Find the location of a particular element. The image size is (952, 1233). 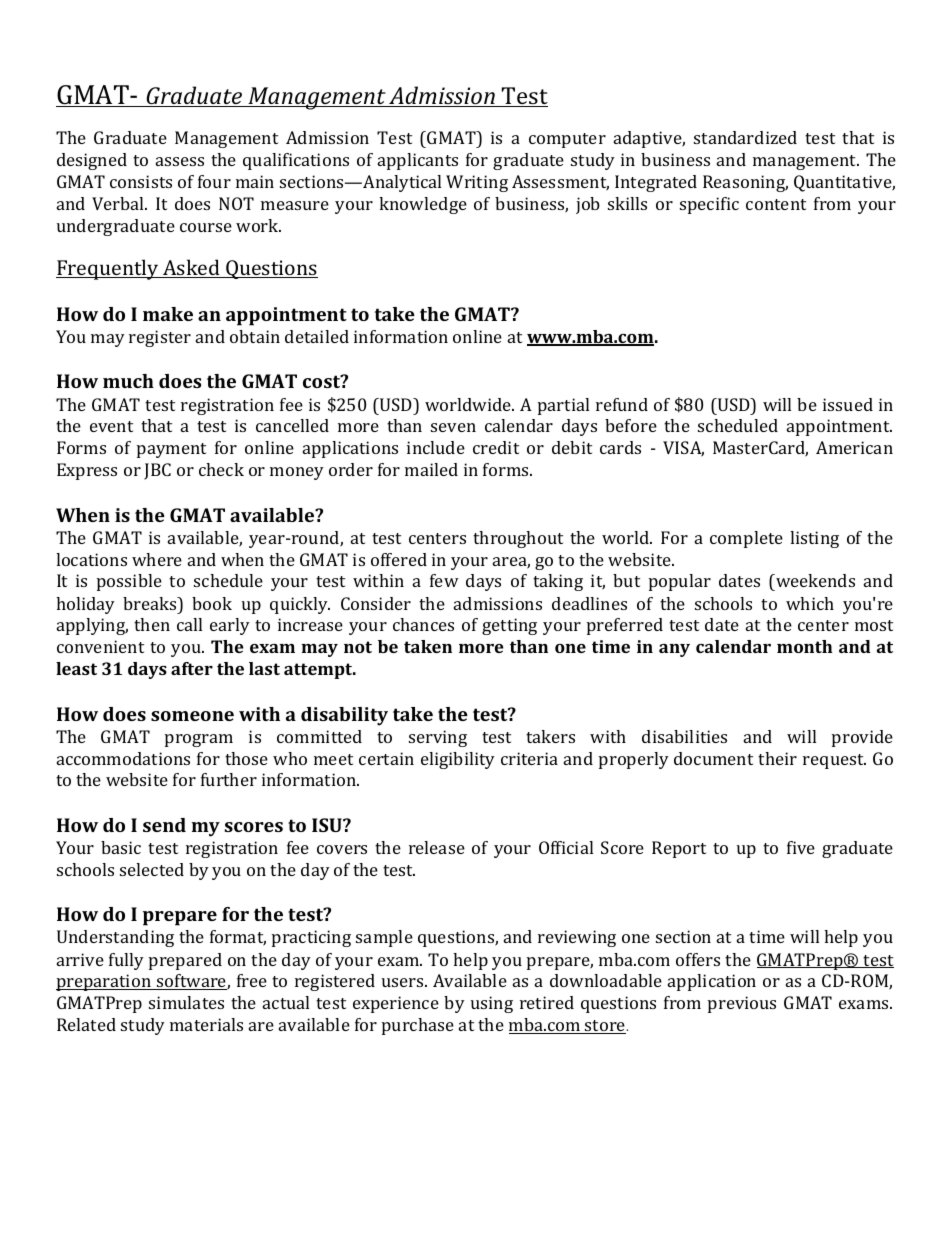

Reasoning is located at coordinates (745, 183).
